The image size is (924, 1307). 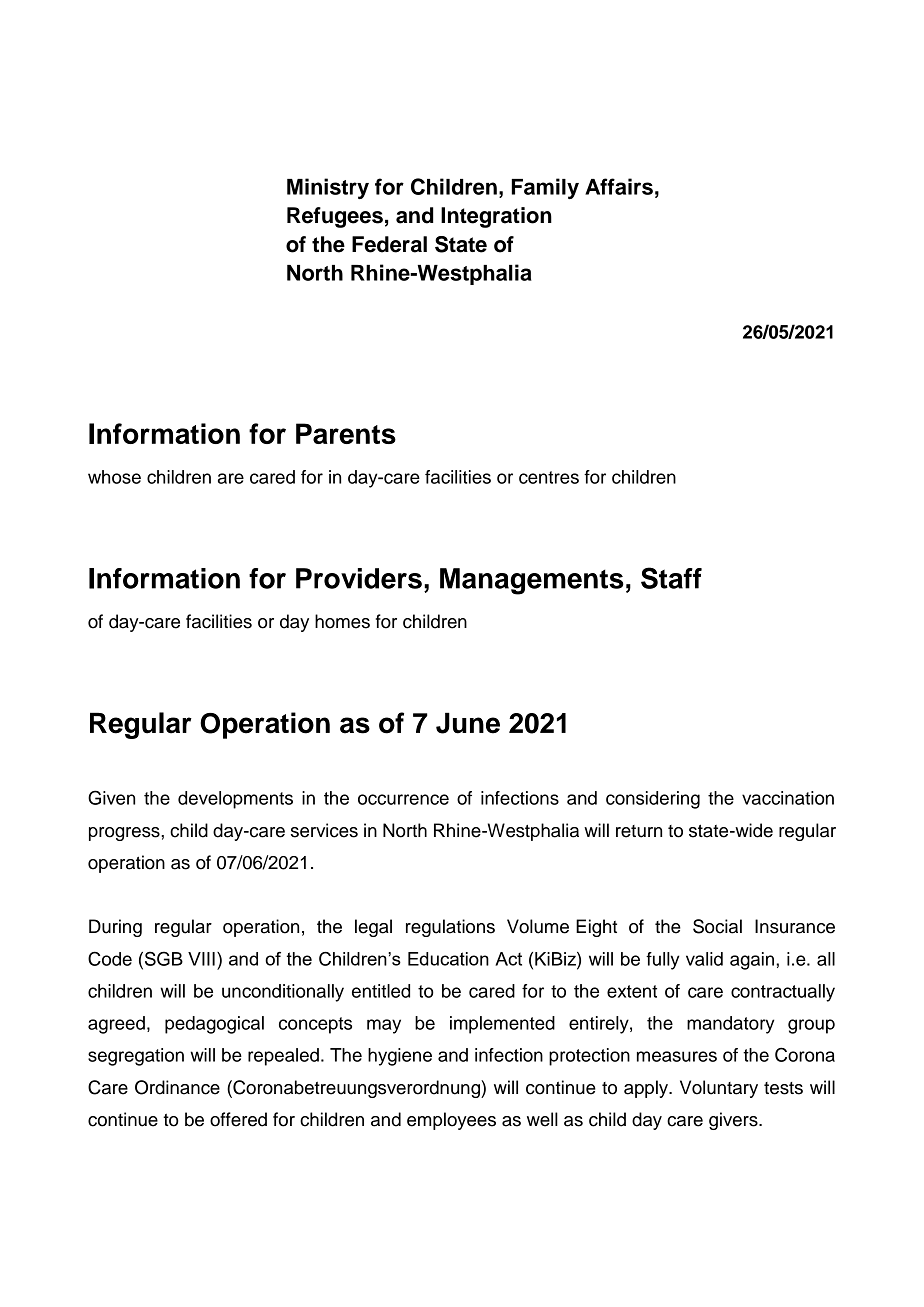 What do you see at coordinates (114, 477) in the page?
I see `whose` at bounding box center [114, 477].
